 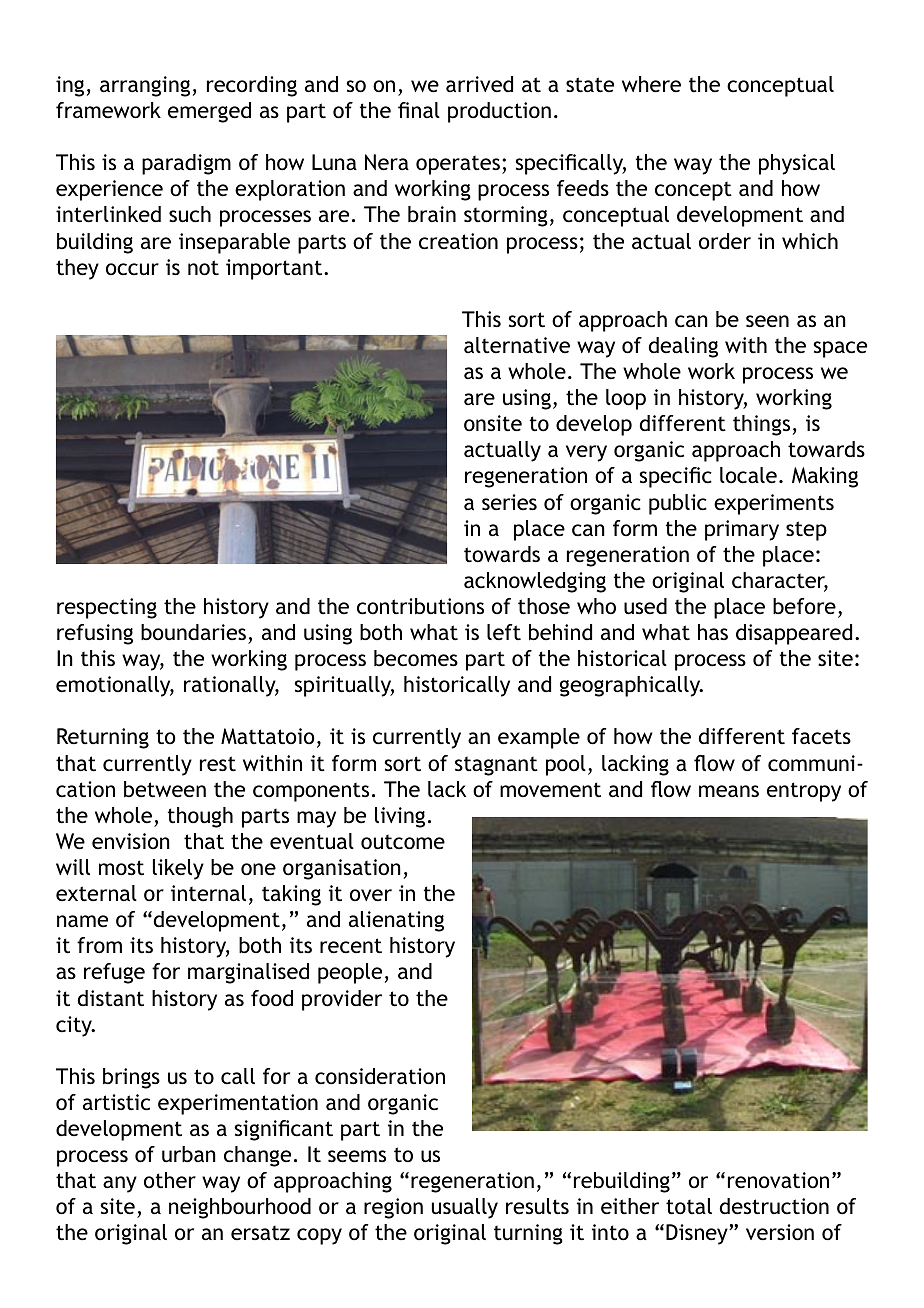 I want to click on physical, so click(x=797, y=164).
